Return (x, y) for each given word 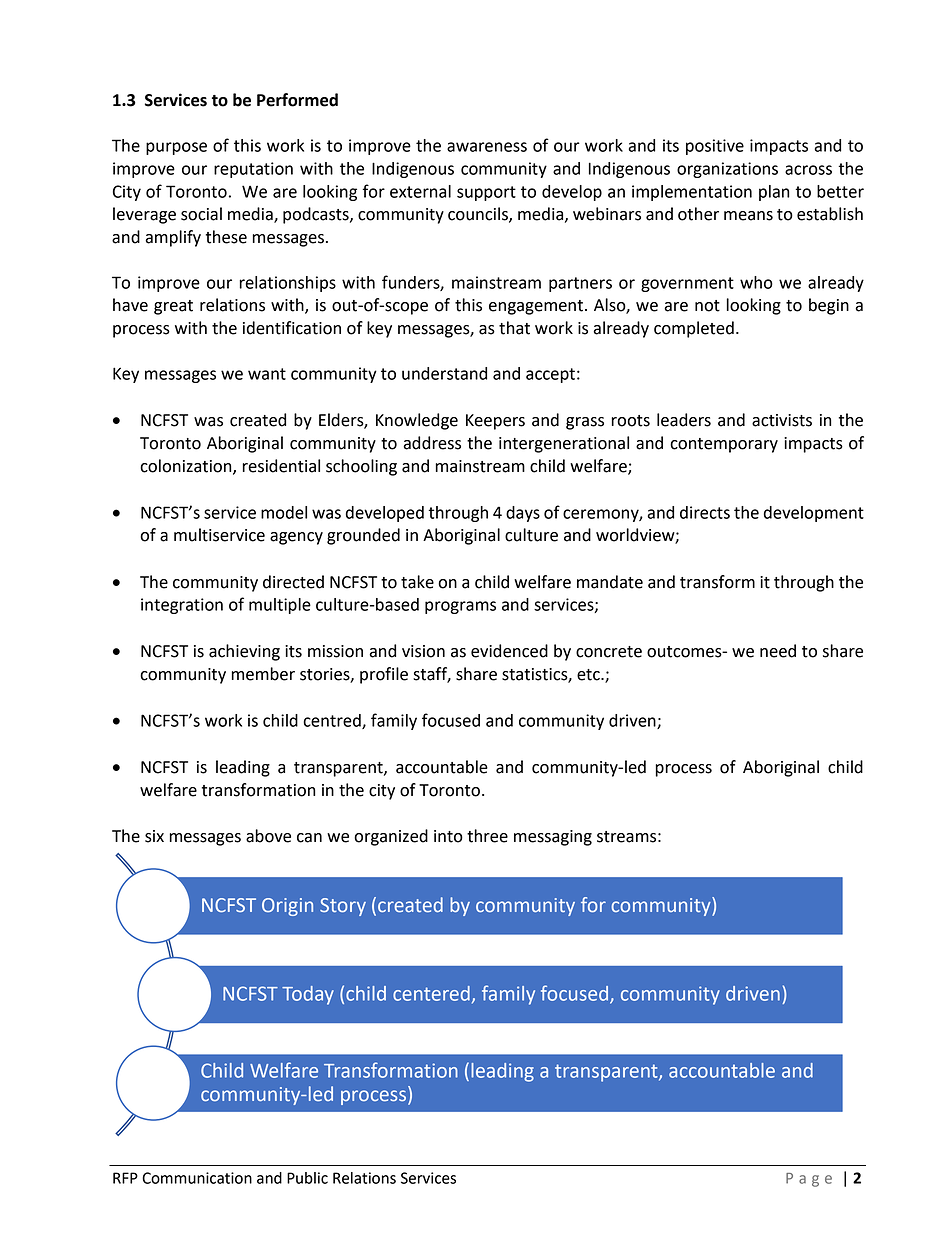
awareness (487, 147)
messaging (553, 838)
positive (715, 147)
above (268, 836)
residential (281, 466)
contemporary (724, 445)
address (432, 443)
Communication (197, 1178)
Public (307, 1178)
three (487, 836)
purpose (176, 148)
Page (809, 1180)
